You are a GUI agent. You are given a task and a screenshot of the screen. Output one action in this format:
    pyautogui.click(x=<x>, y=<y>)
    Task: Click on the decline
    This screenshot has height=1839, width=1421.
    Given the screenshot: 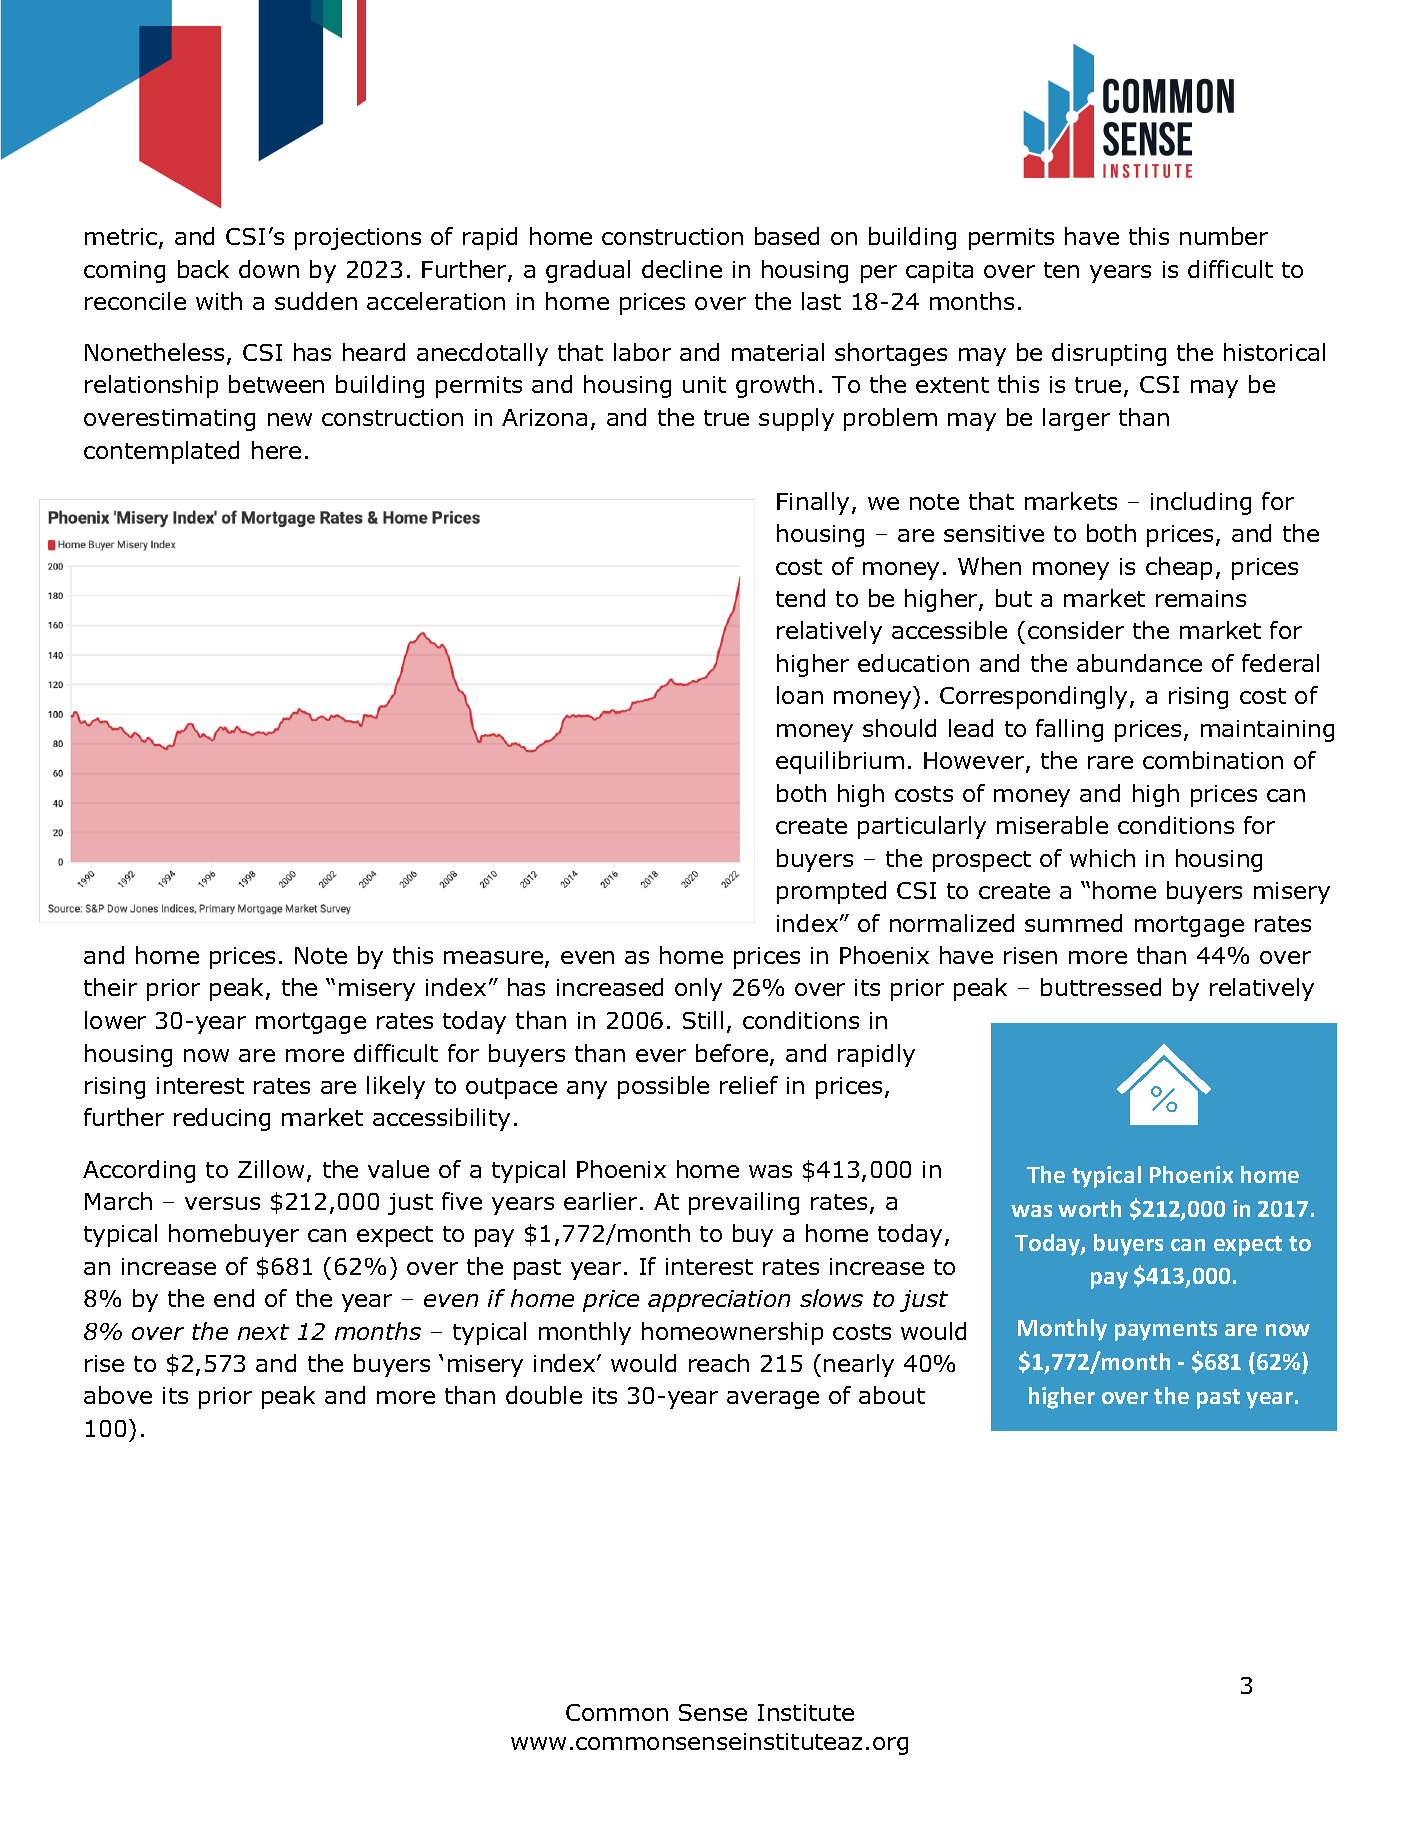 What is the action you would take?
    pyautogui.click(x=682, y=269)
